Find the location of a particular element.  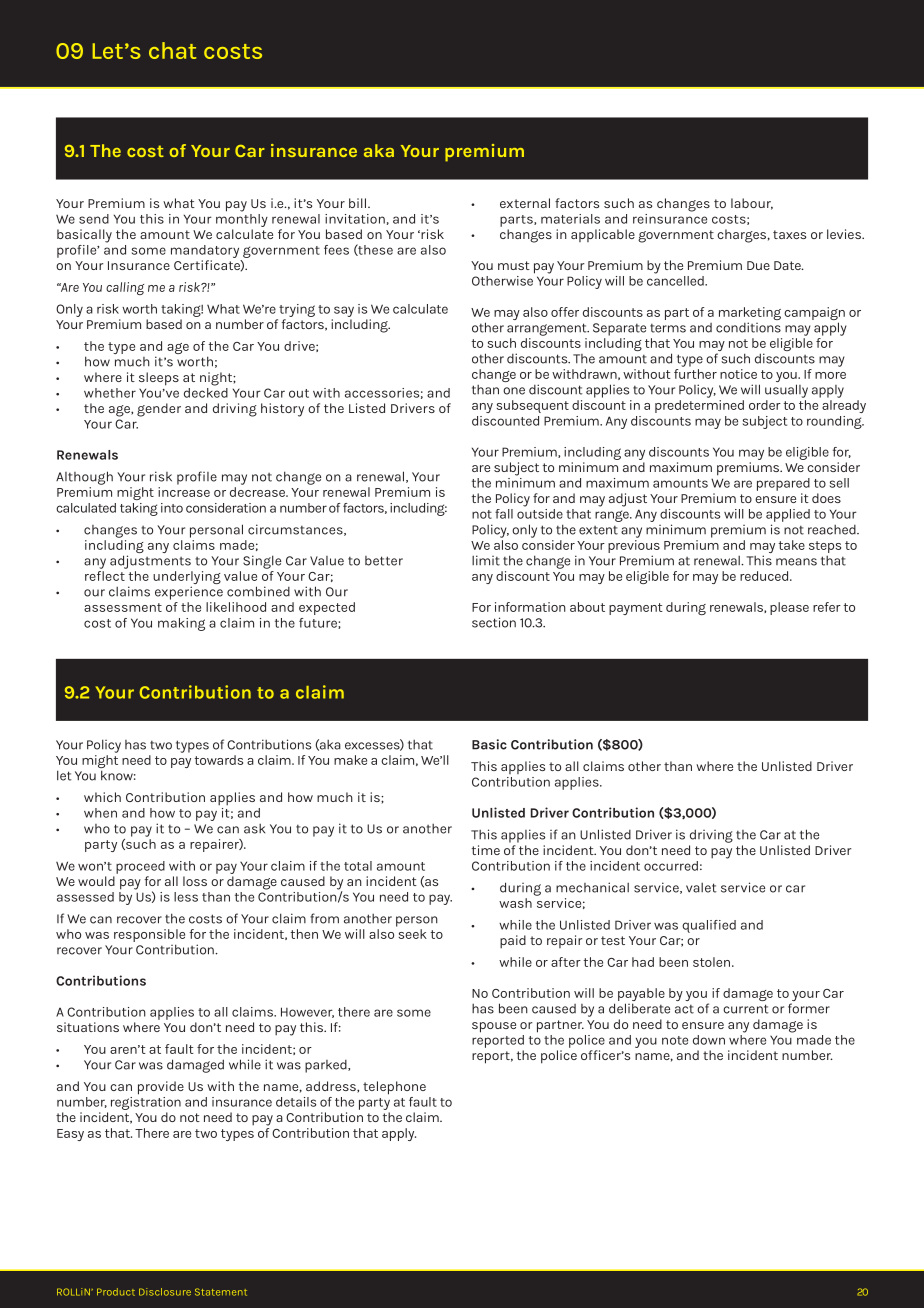

marketing is located at coordinates (750, 315).
